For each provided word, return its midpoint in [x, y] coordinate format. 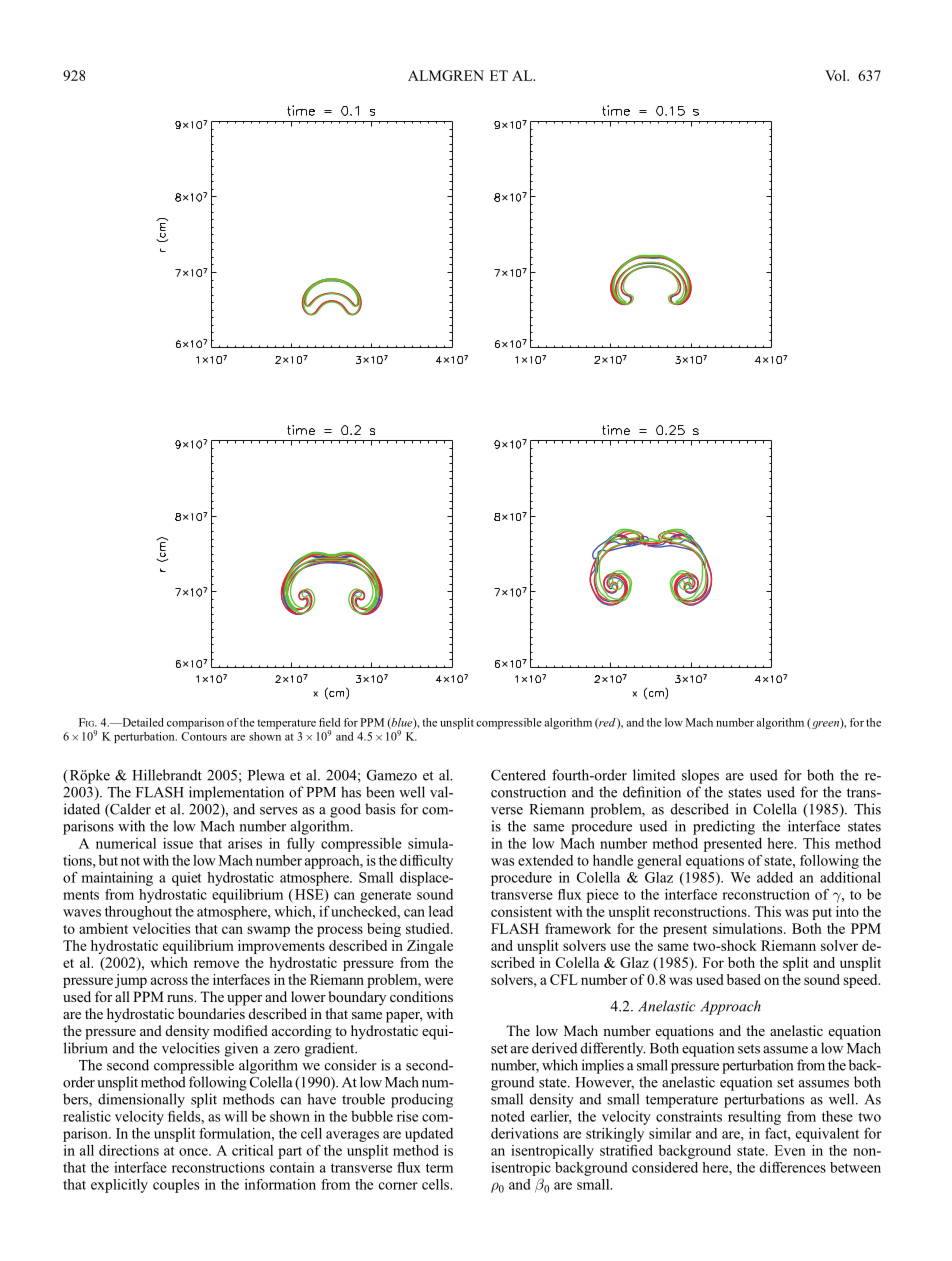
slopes [700, 776]
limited [654, 775]
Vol [836, 75]
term [439, 1168]
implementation [236, 793]
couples [176, 1186]
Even [790, 1150]
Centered [518, 775]
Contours [204, 736]
